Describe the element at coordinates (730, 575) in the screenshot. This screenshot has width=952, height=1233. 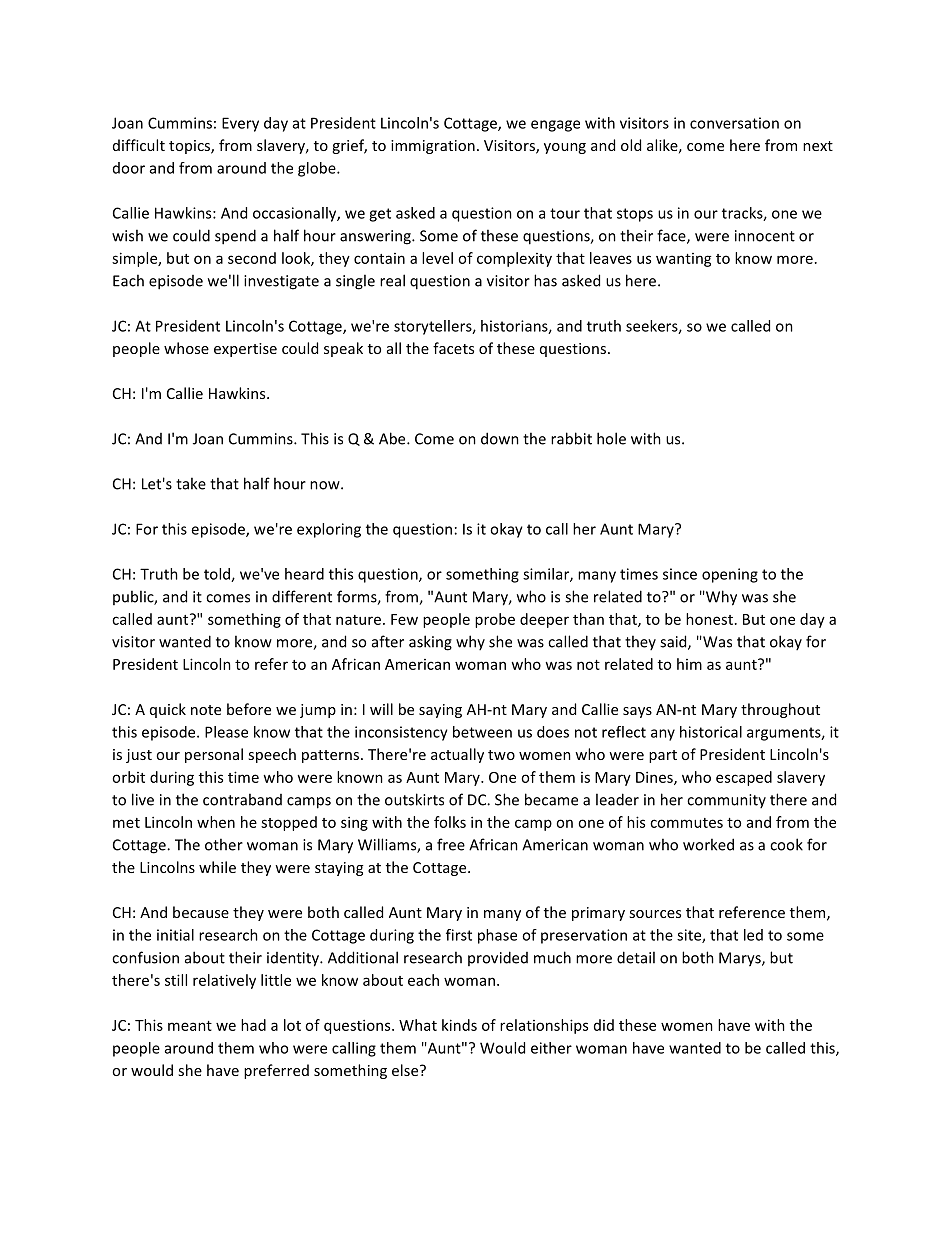
I see `opening` at that location.
